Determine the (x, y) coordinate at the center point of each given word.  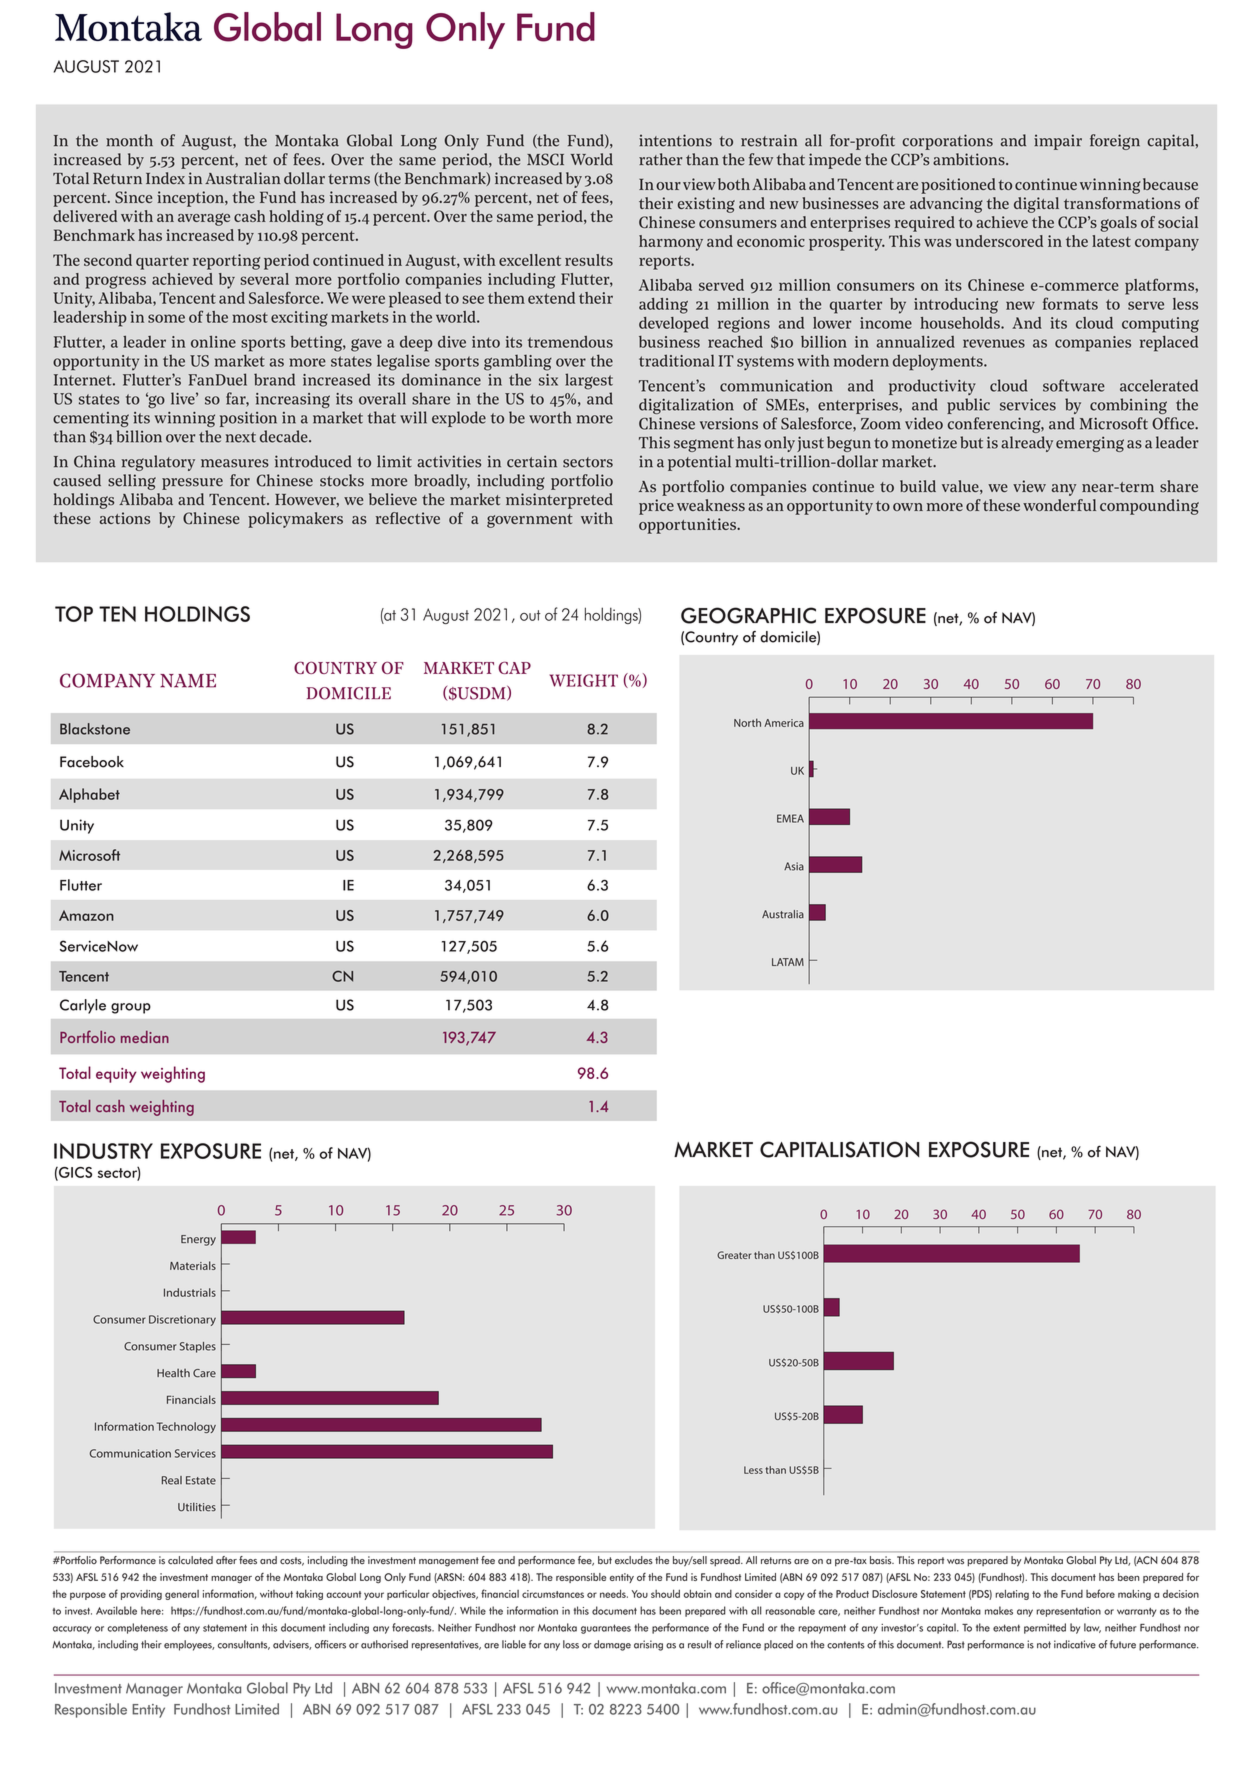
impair (1058, 142)
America (784, 723)
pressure (192, 484)
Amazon (86, 915)
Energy (198, 1240)
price (656, 507)
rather (660, 159)
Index (165, 178)
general (182, 1595)
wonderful (1059, 505)
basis (882, 1560)
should (665, 1593)
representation (1068, 1612)
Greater (734, 1255)
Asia (794, 866)
